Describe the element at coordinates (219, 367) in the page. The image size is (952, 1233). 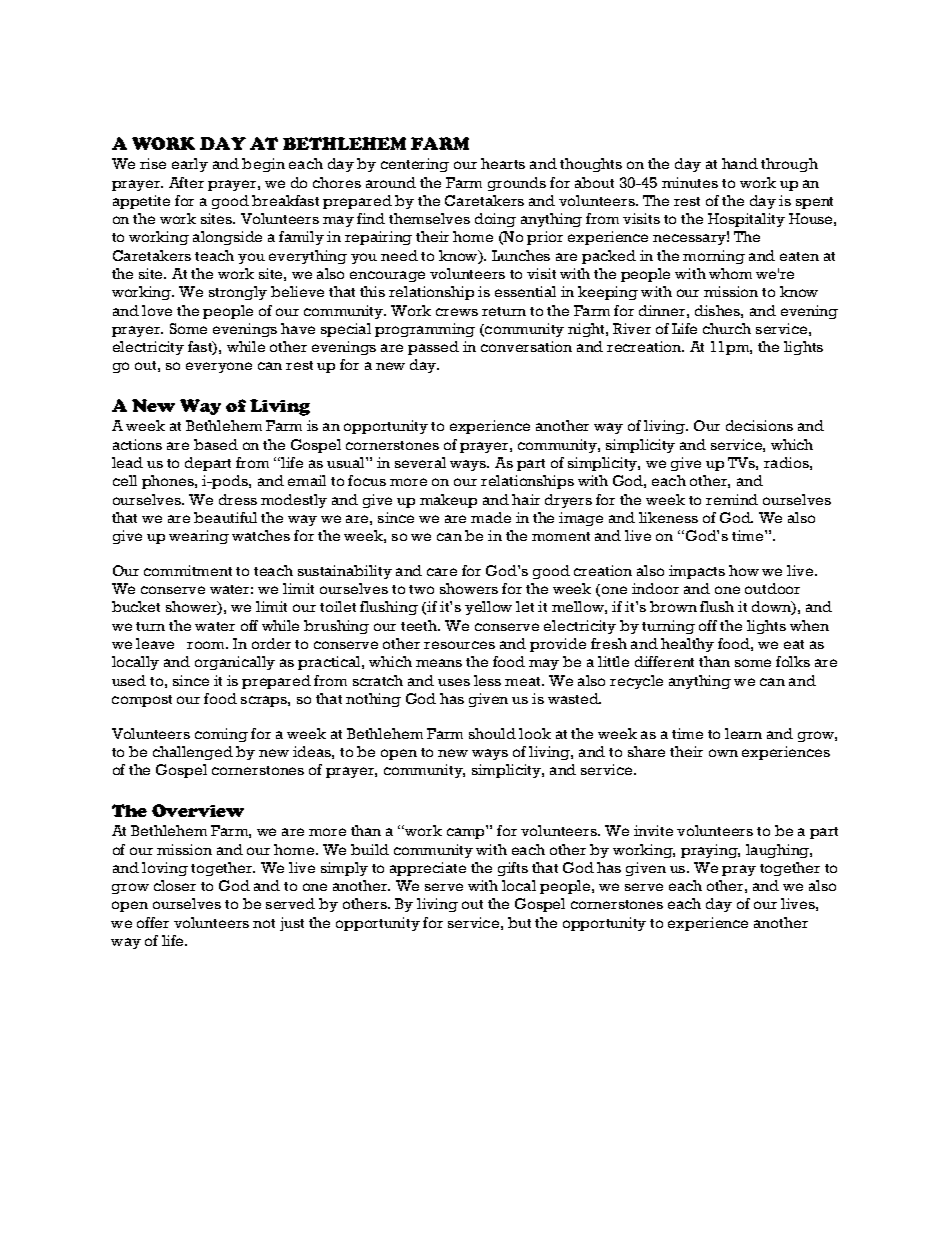
I see `everyone` at that location.
